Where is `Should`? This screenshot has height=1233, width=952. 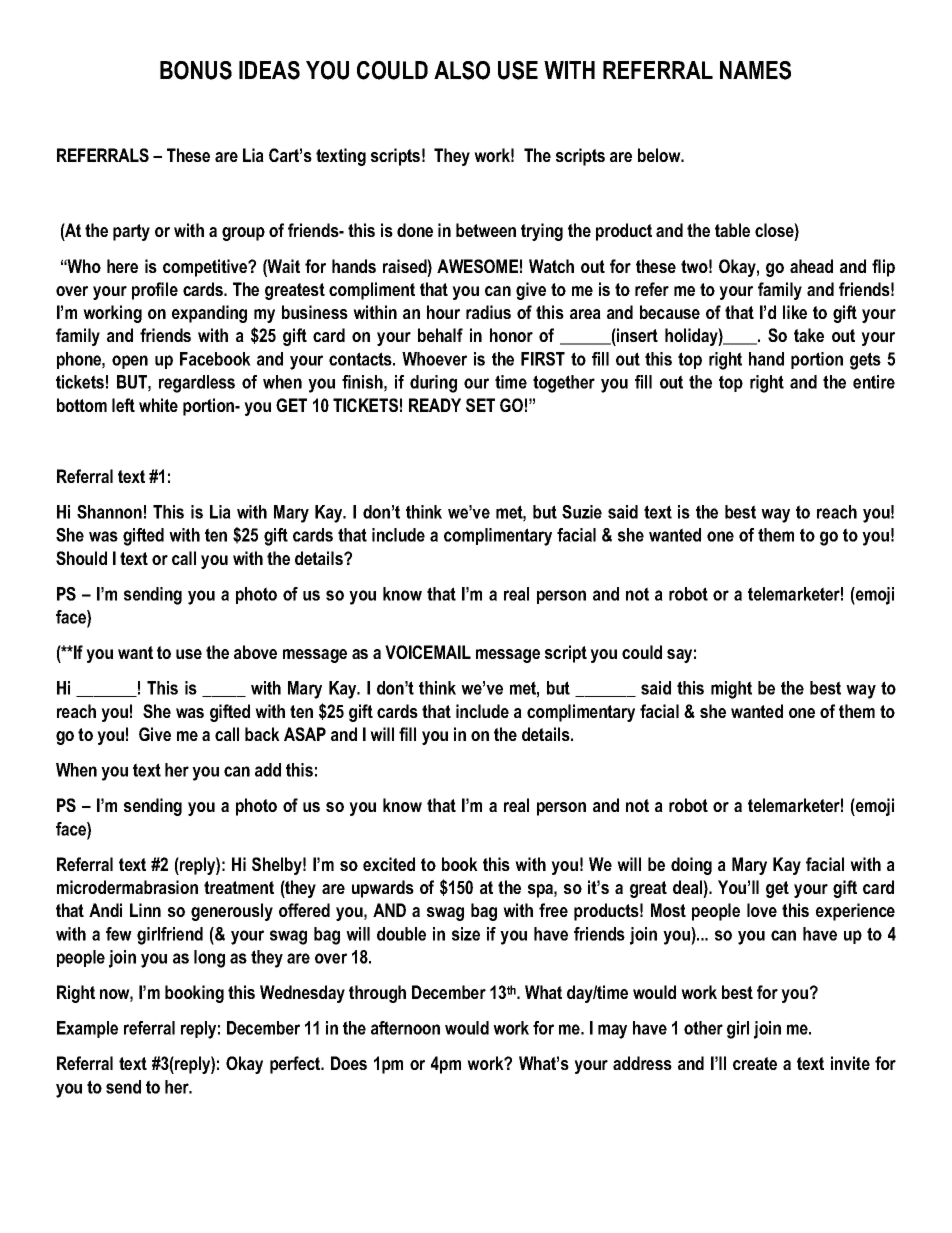
Should is located at coordinates (81, 558).
